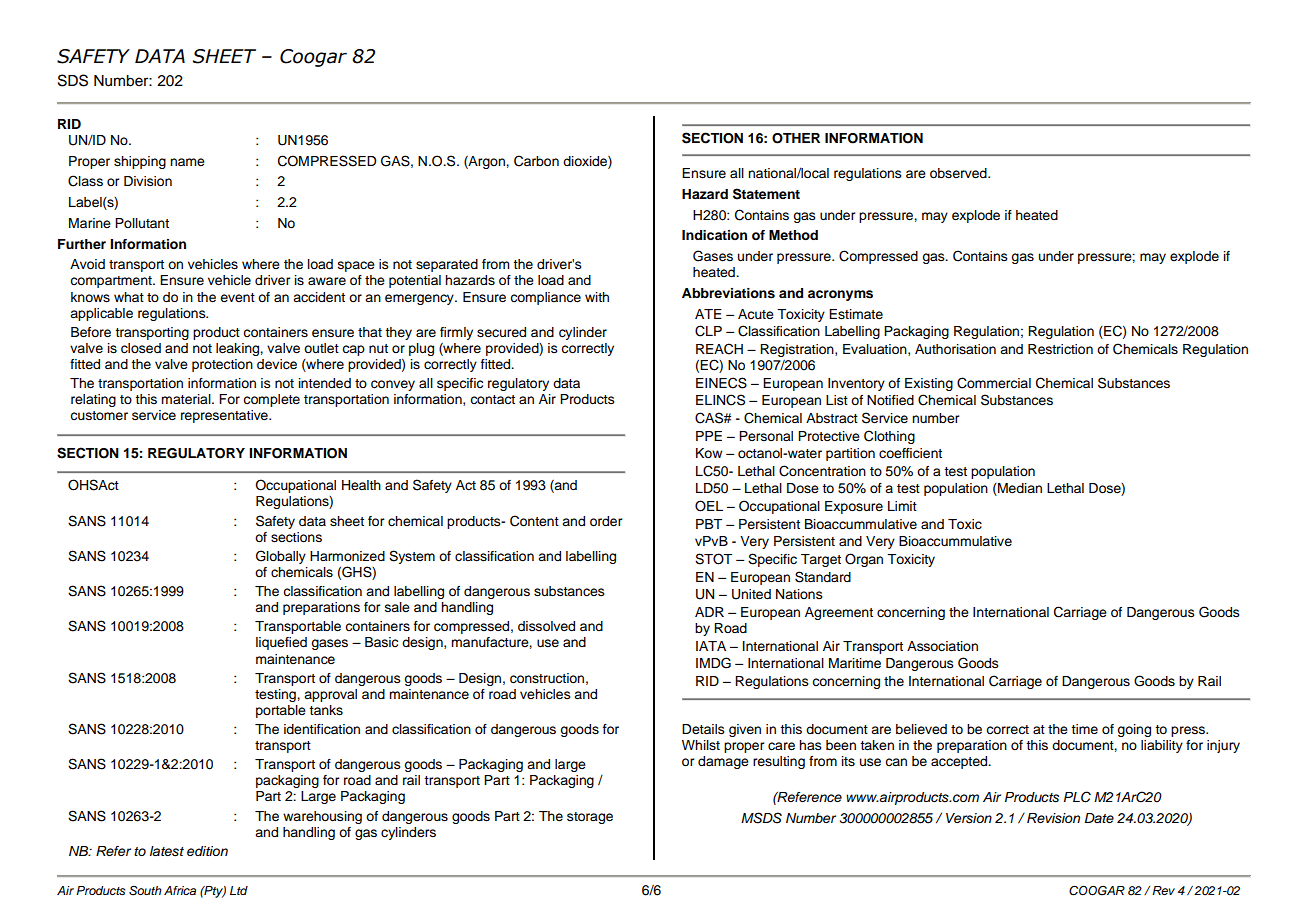 This screenshot has width=1308, height=924. Describe the element at coordinates (281, 557) in the screenshot. I see `Globally` at that location.
